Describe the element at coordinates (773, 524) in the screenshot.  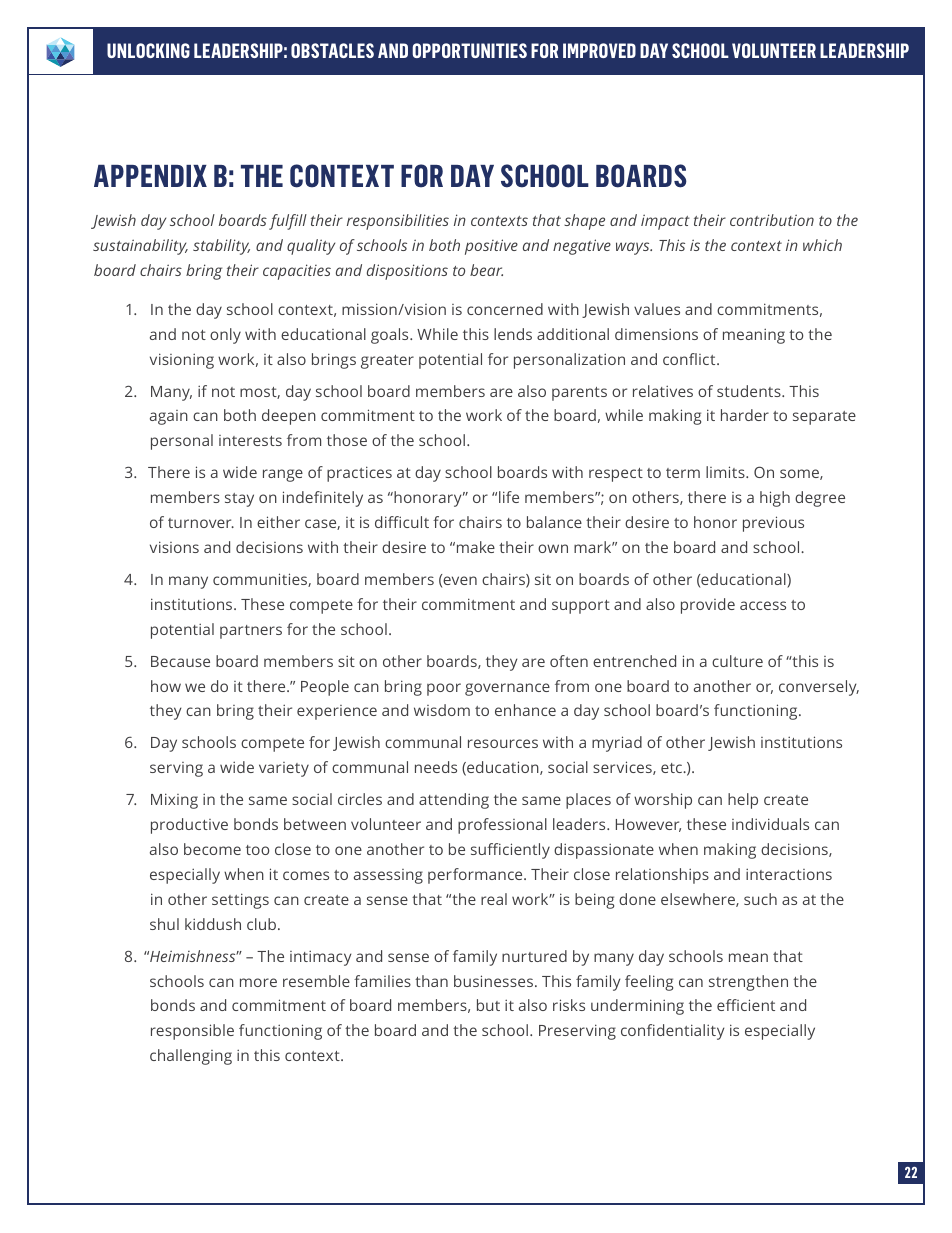
I see `previous` at that location.
